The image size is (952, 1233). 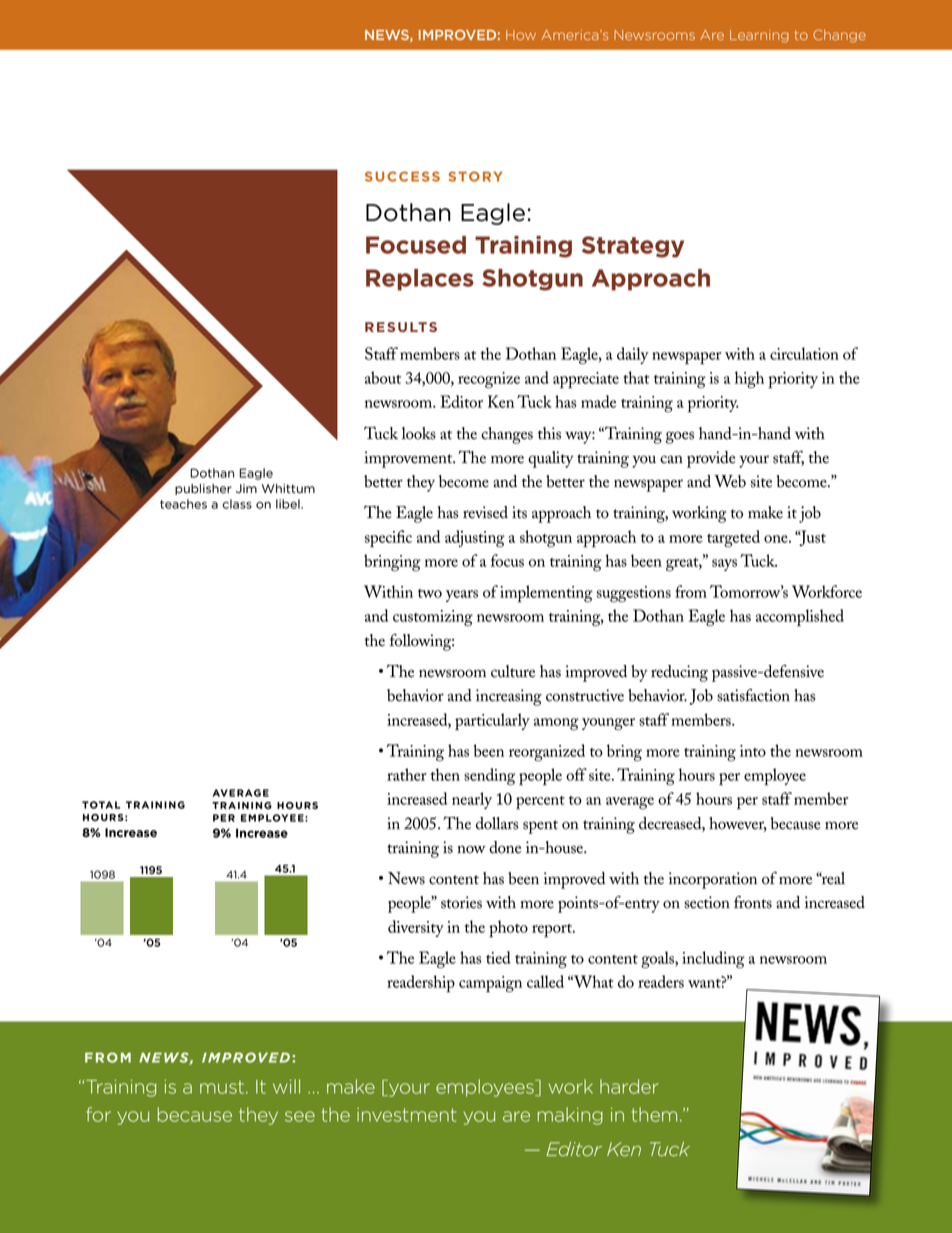 I want to click on making, so click(x=570, y=1116).
